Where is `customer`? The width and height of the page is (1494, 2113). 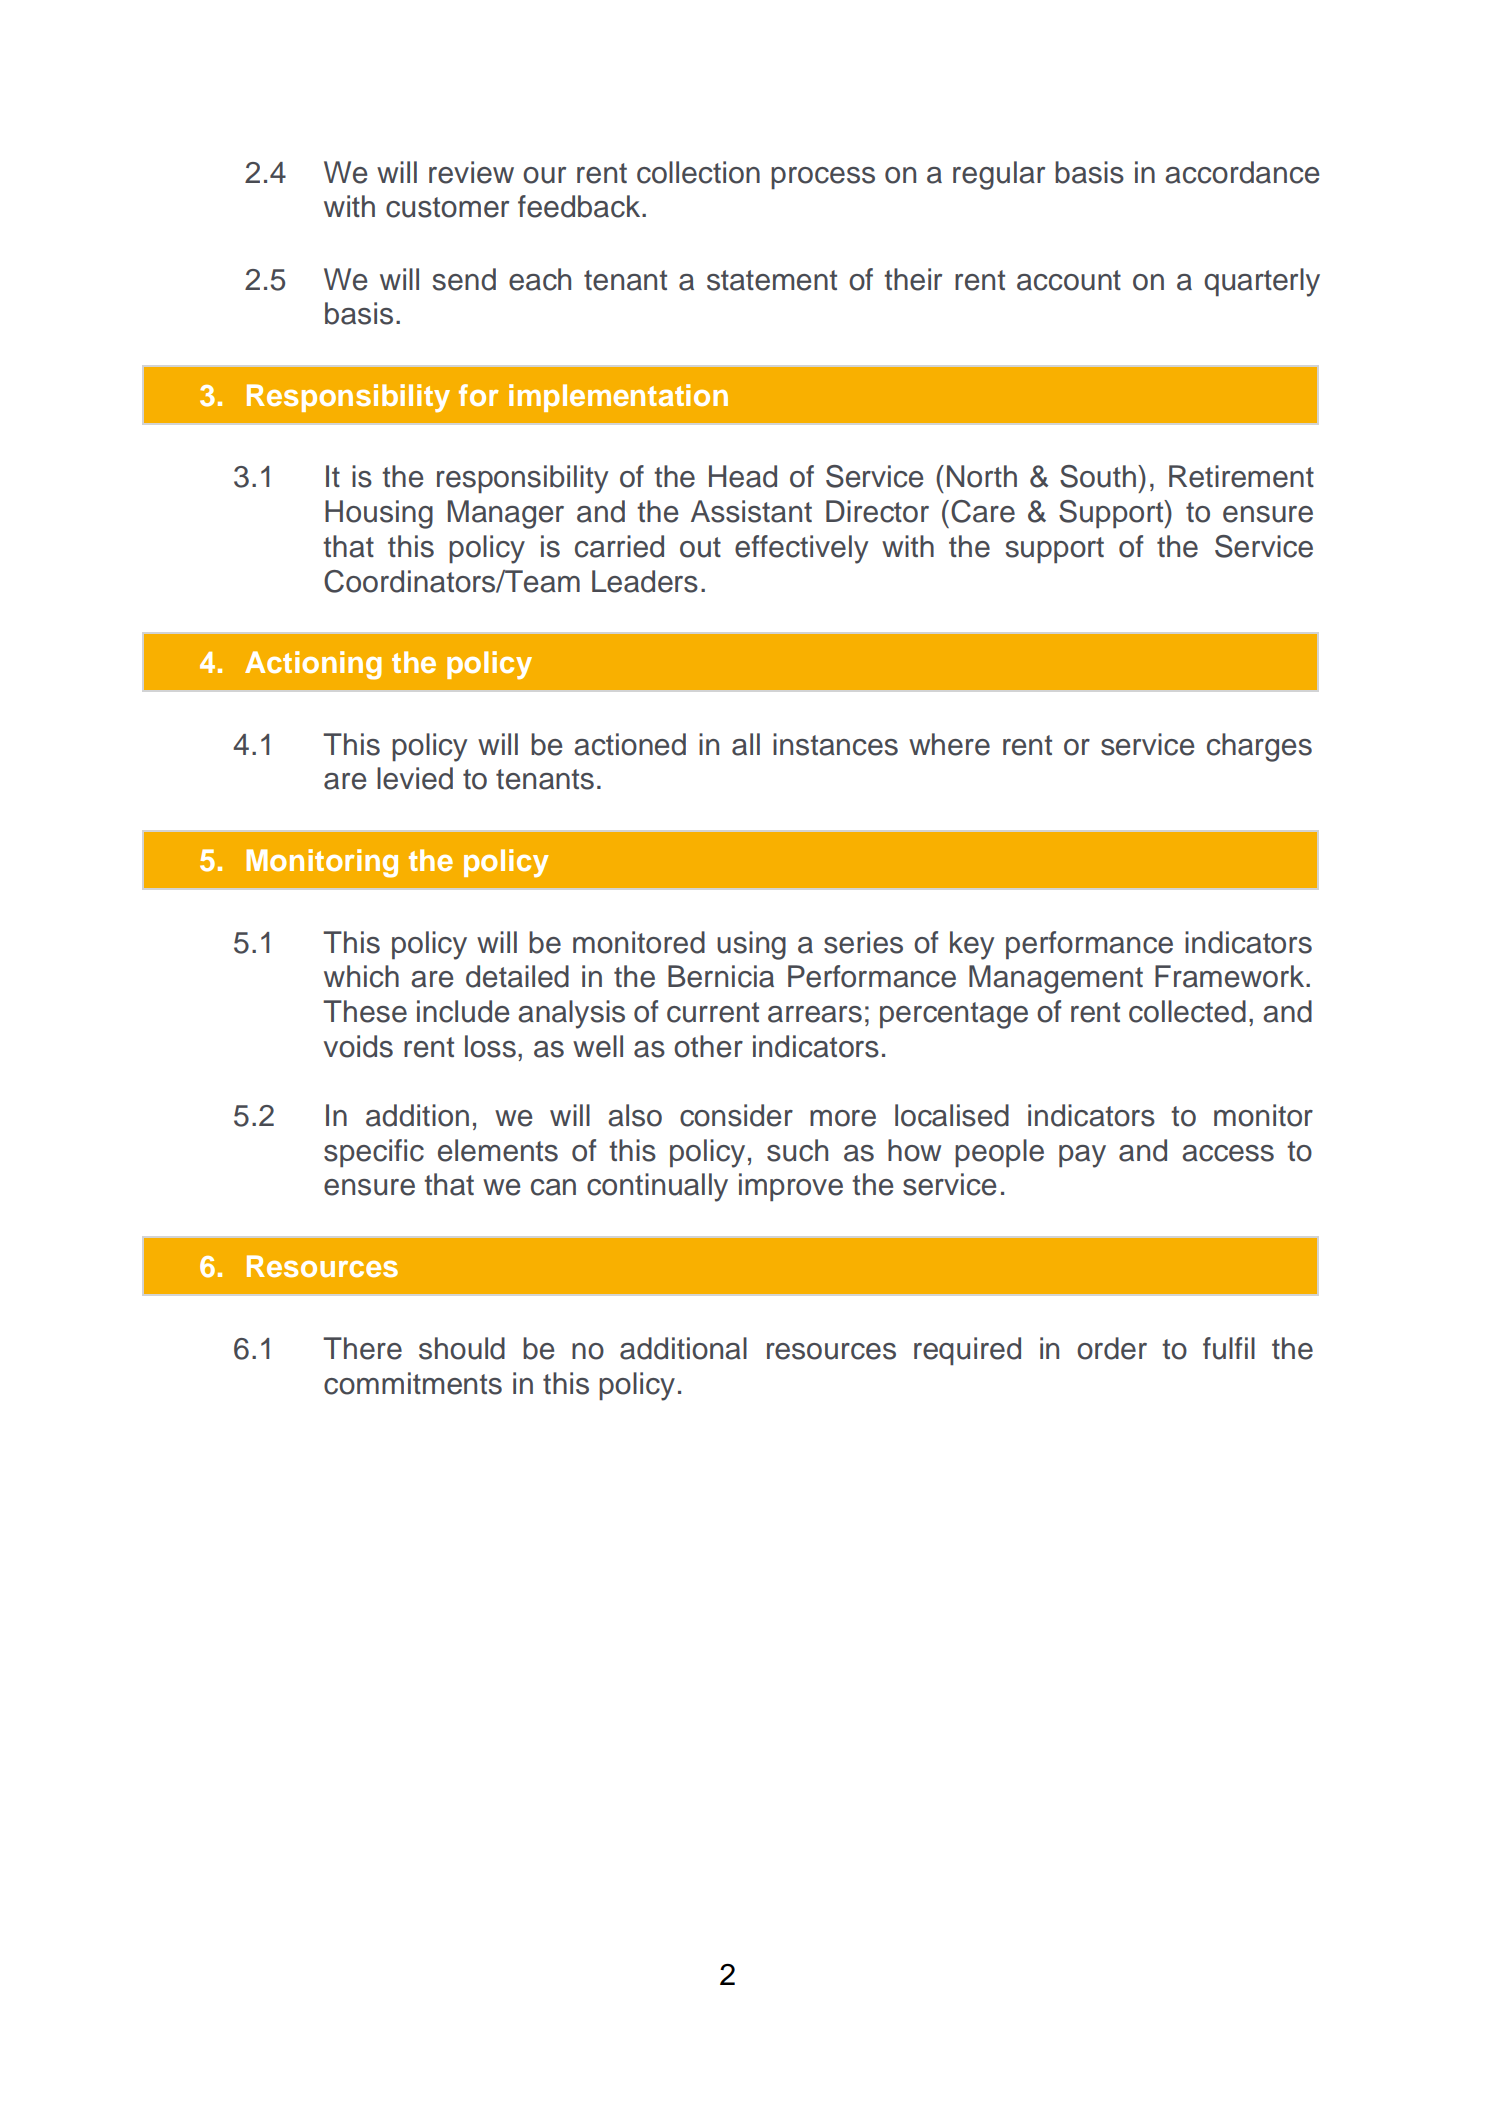 customer is located at coordinates (447, 207).
